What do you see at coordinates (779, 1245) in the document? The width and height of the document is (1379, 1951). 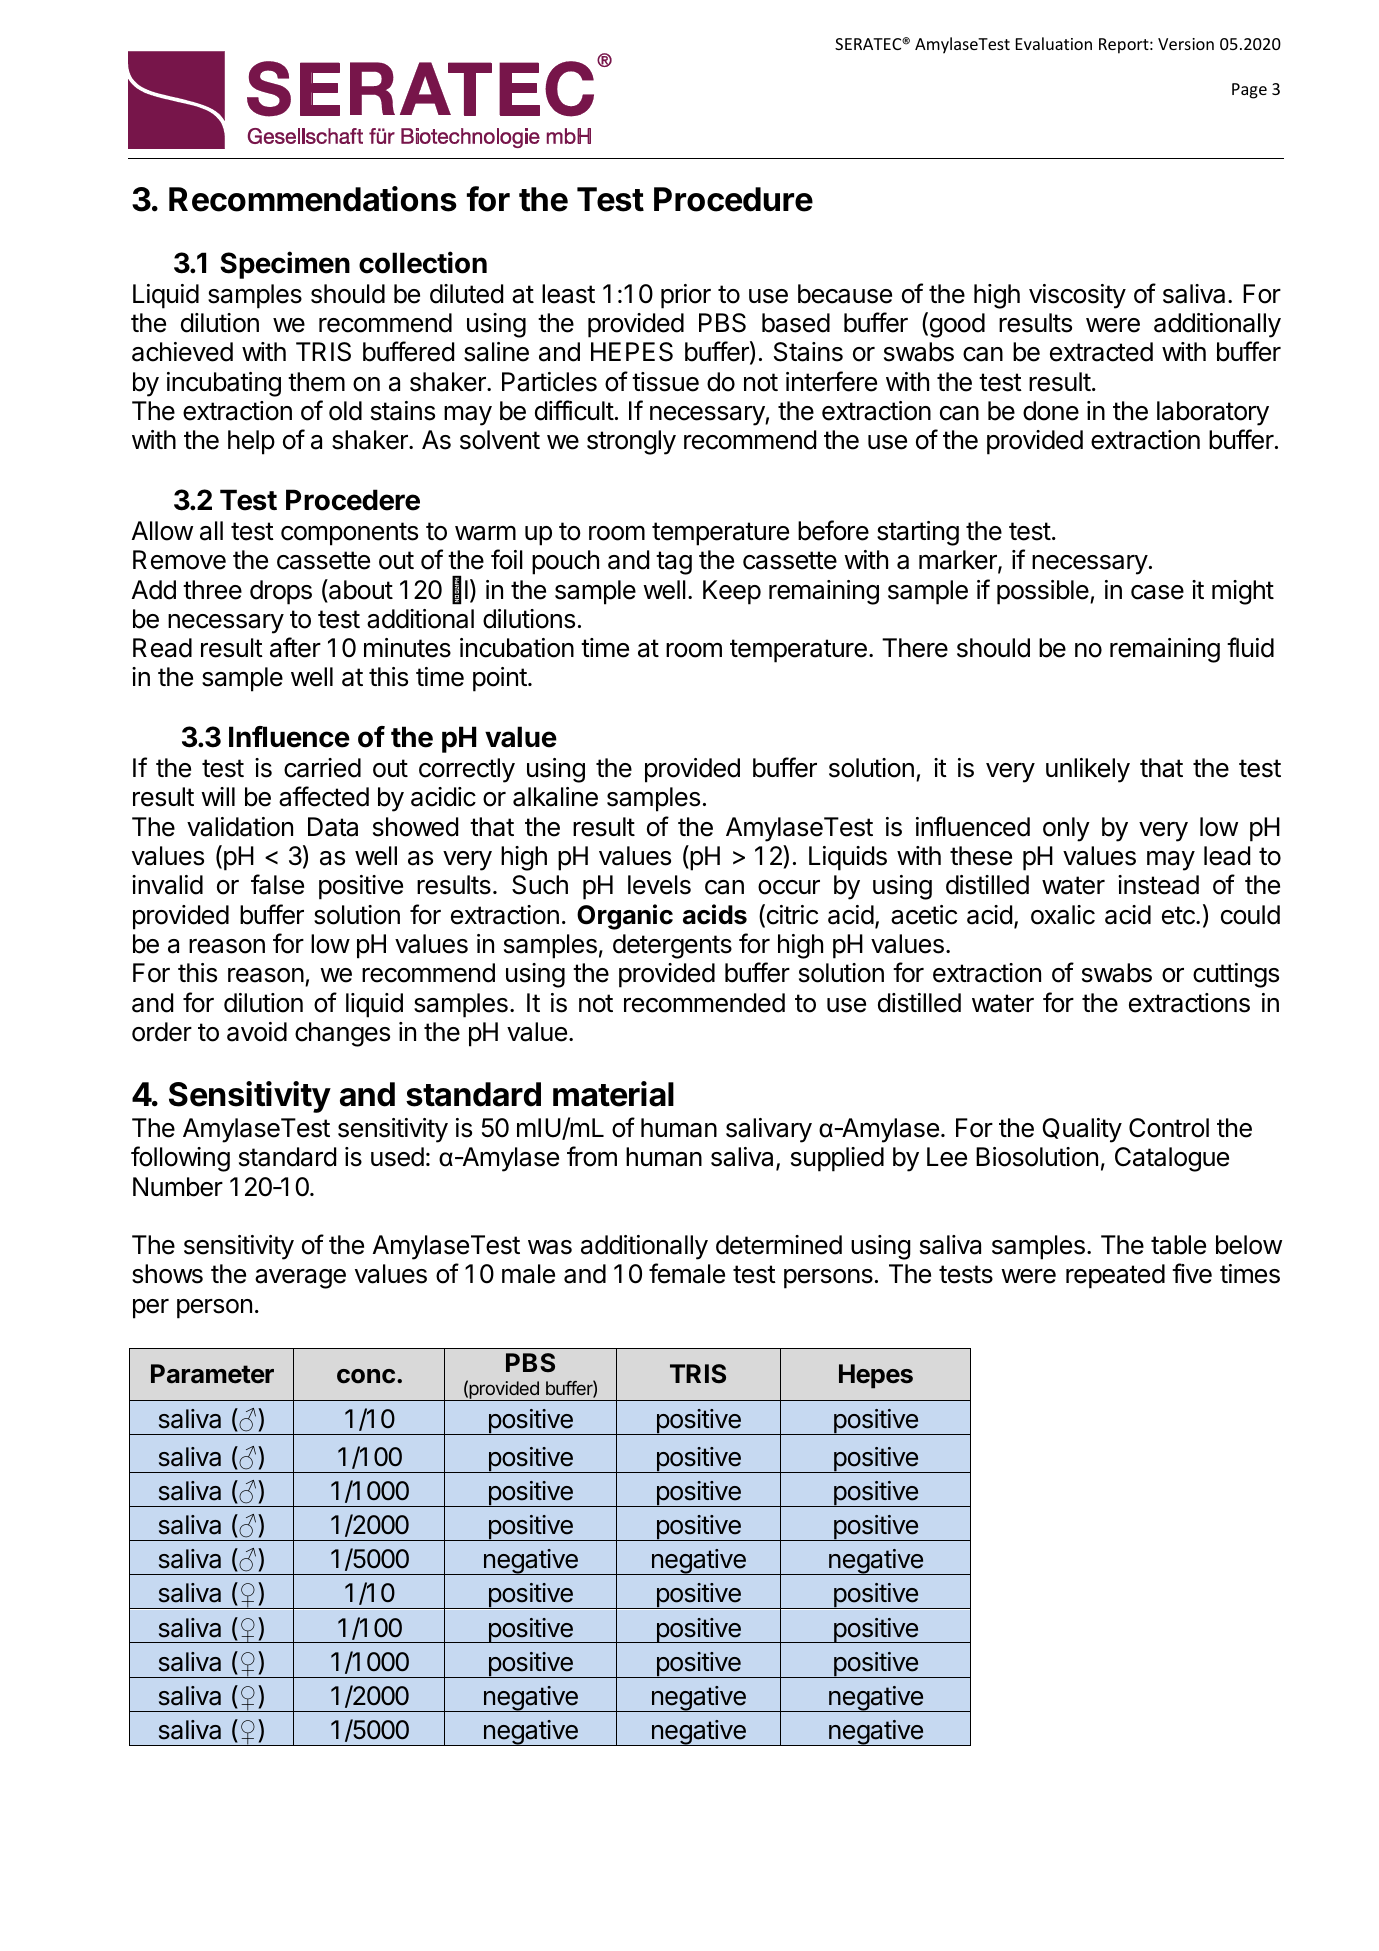 I see `determined` at bounding box center [779, 1245].
